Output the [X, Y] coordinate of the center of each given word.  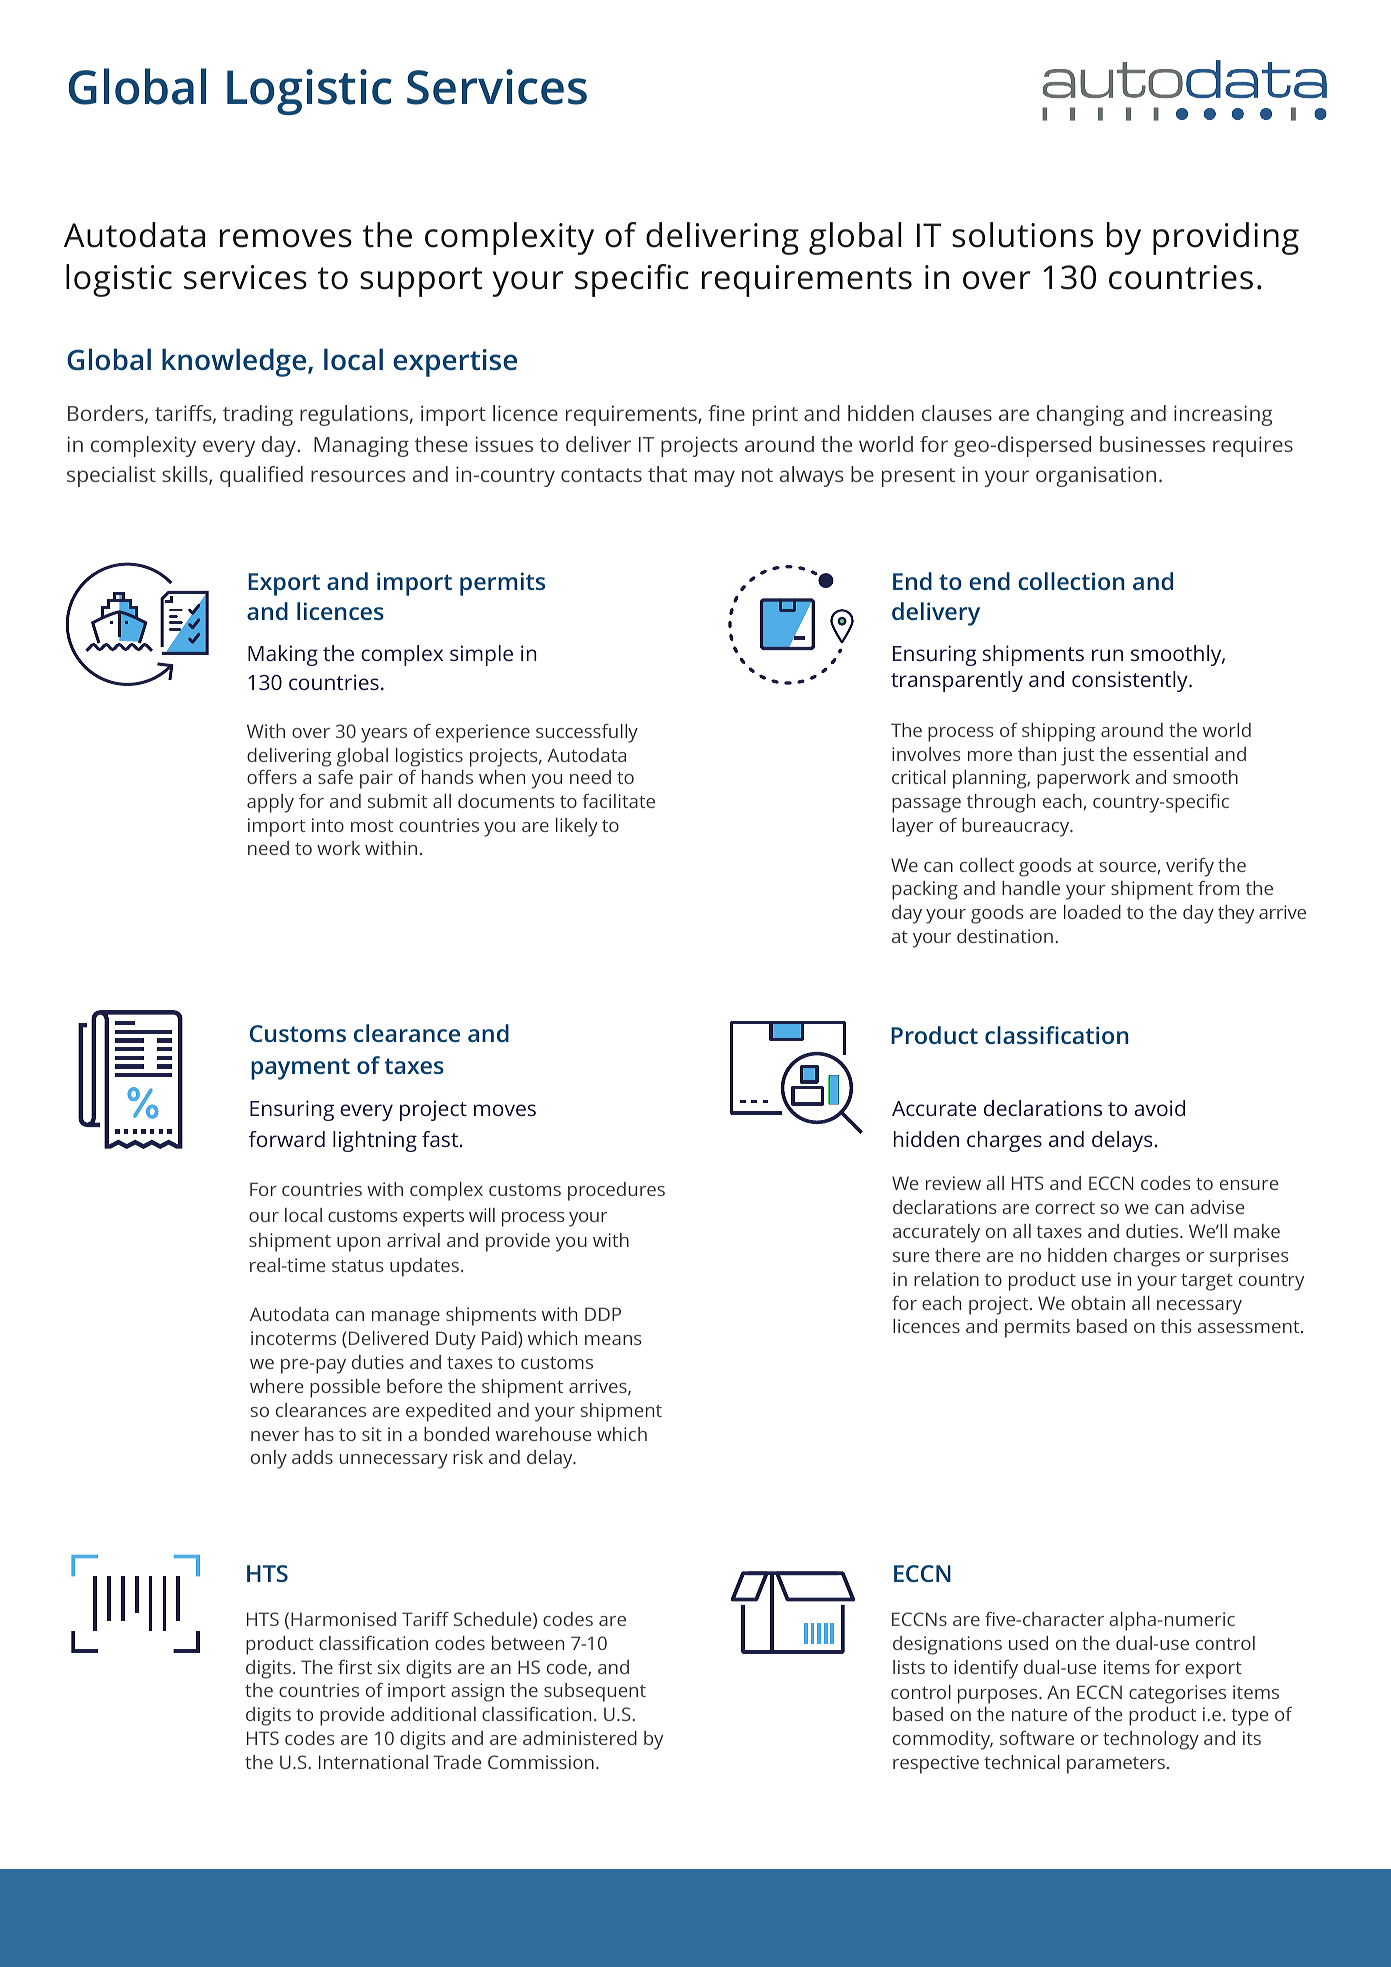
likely [577, 827]
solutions [1022, 235]
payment [300, 1069]
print [775, 415]
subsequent [595, 1692]
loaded [1092, 912]
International [373, 1762]
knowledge [235, 362]
